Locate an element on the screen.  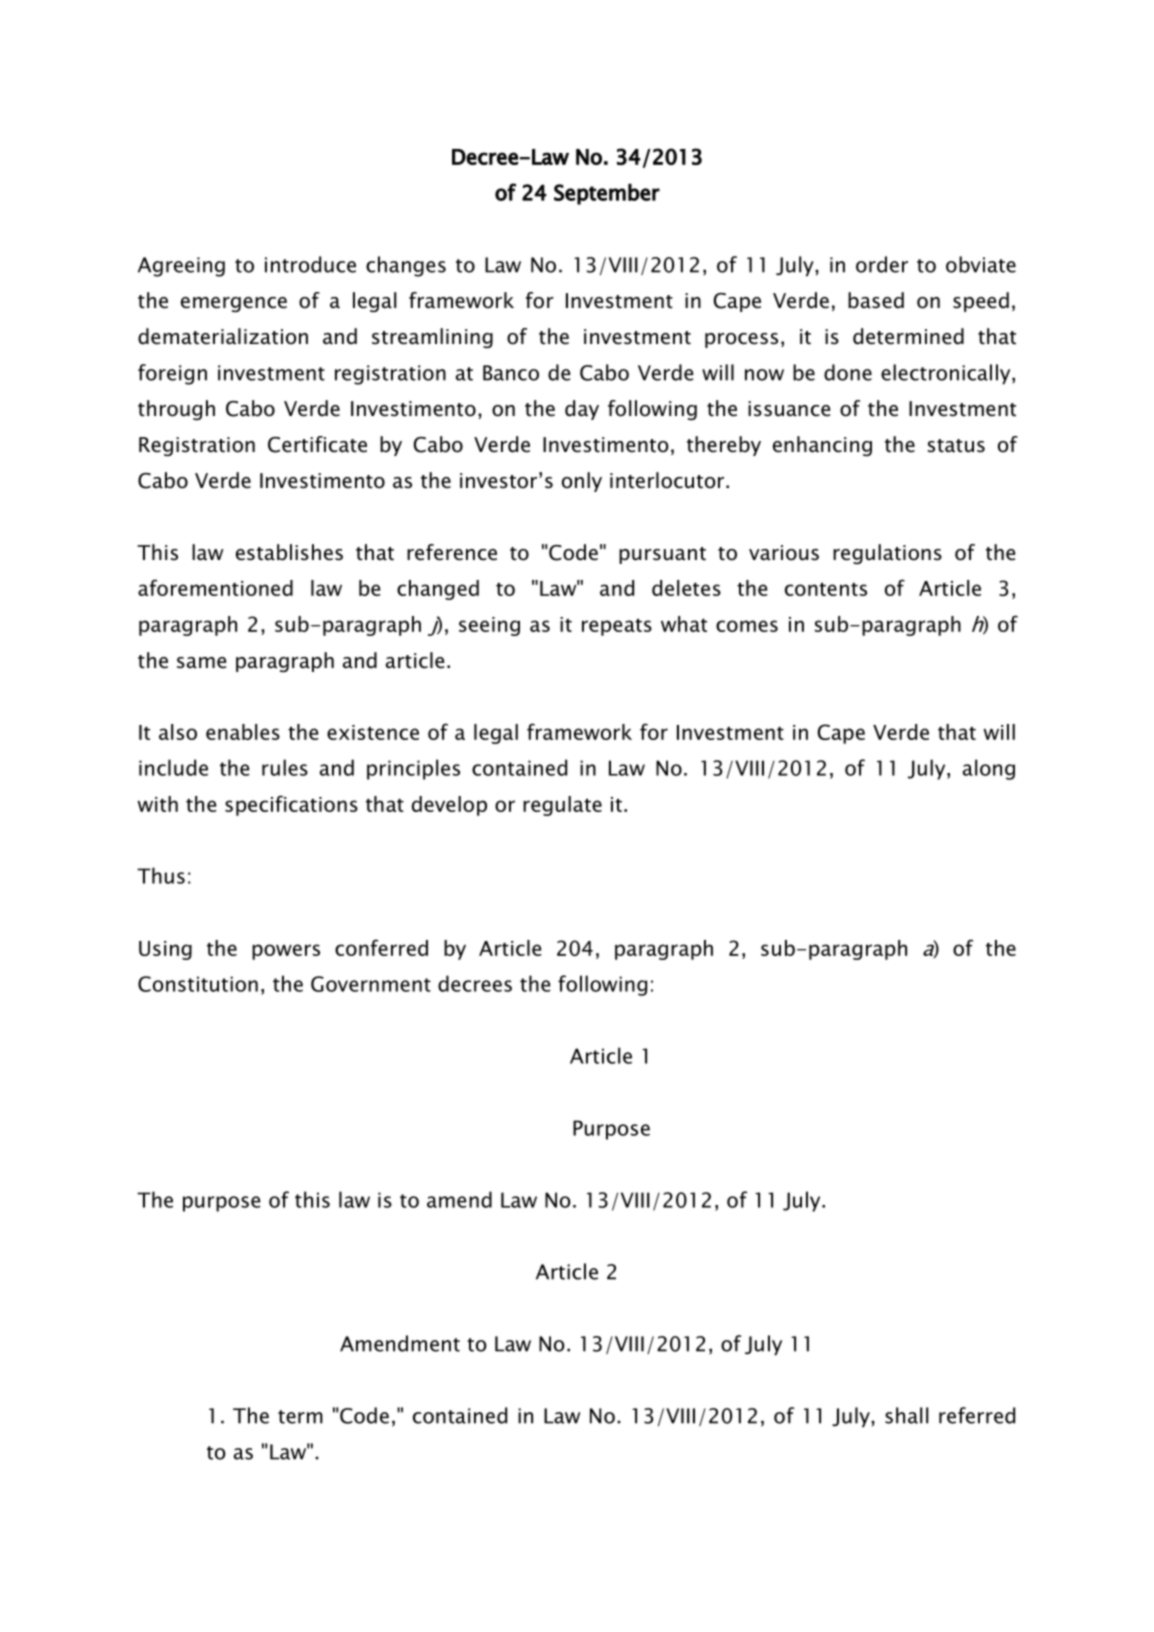
along is located at coordinates (989, 769).
